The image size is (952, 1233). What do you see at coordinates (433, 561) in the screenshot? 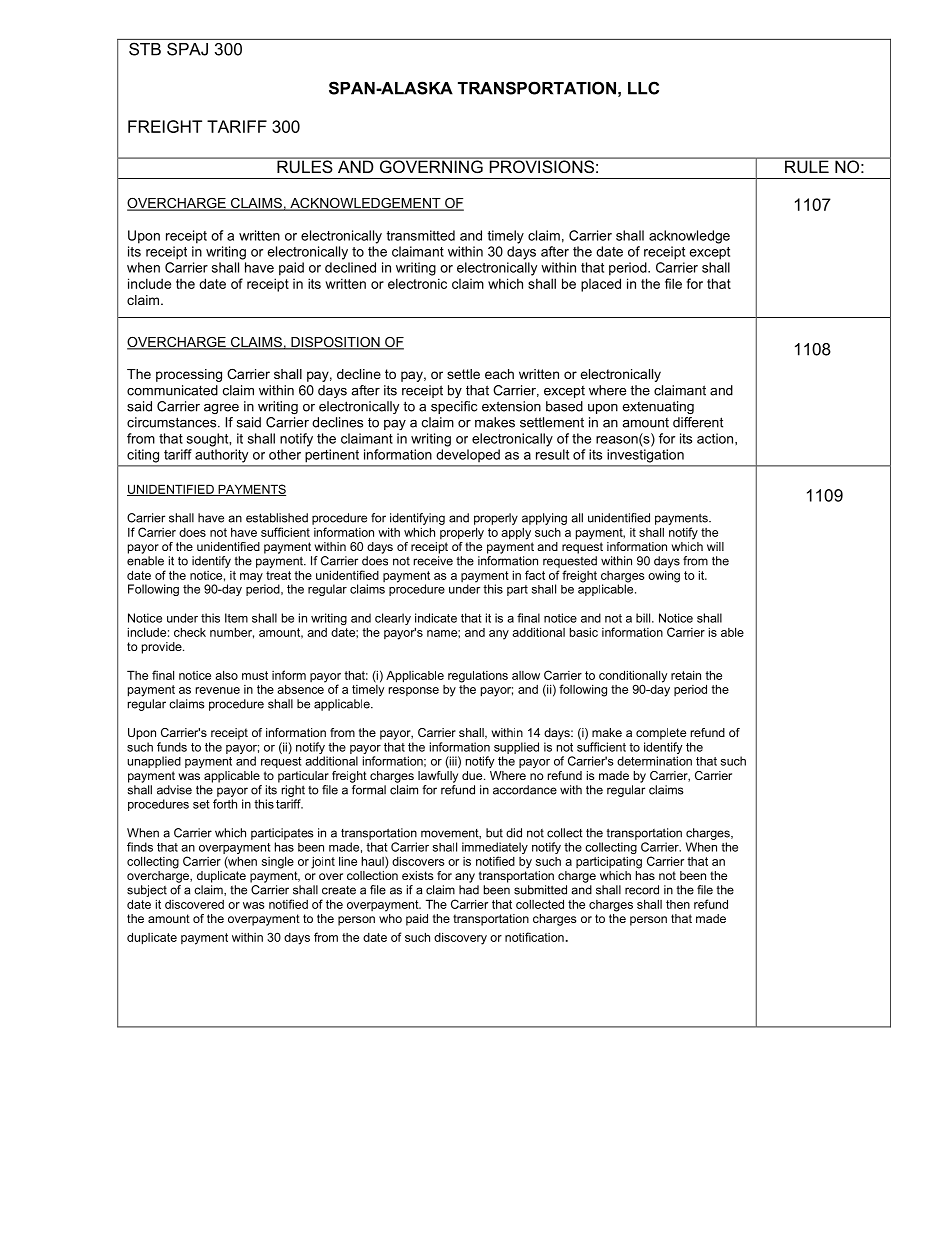
I see `receive` at bounding box center [433, 561].
